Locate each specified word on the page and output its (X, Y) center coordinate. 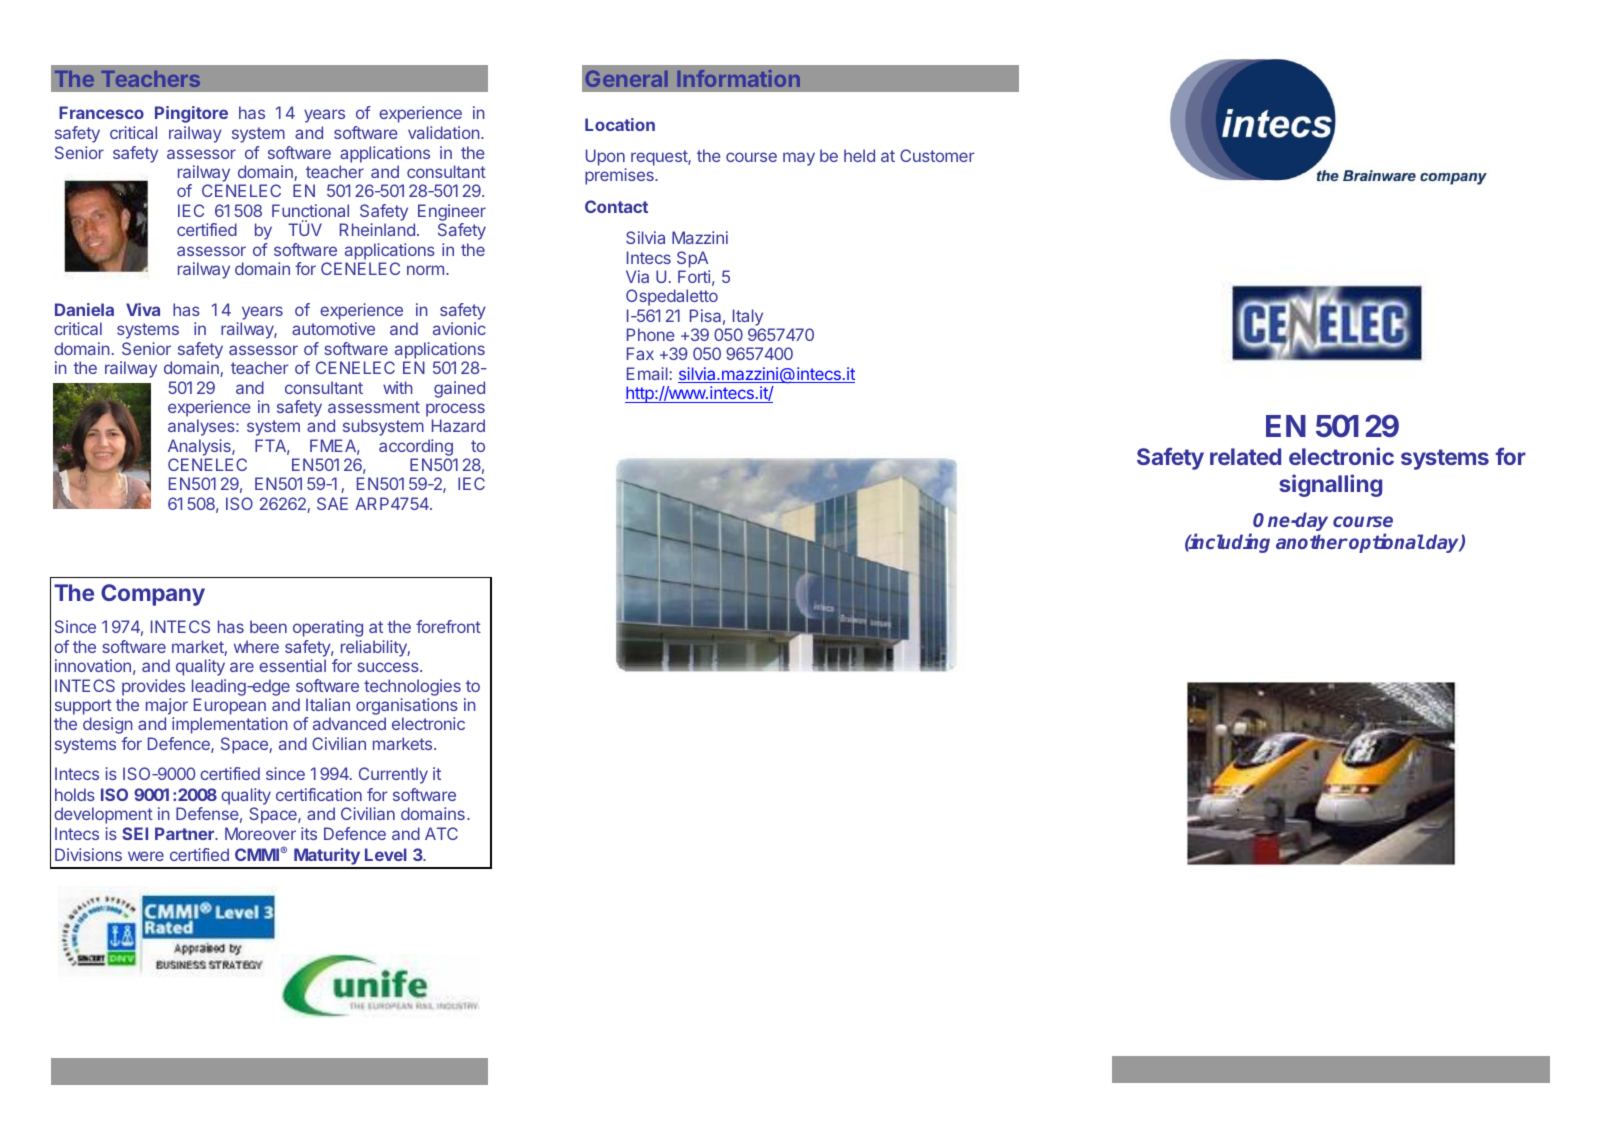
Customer (937, 155)
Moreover (260, 833)
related (1245, 456)
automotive (333, 328)
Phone (651, 334)
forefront (448, 626)
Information (738, 78)
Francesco (101, 112)
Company (153, 595)
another (1312, 541)
